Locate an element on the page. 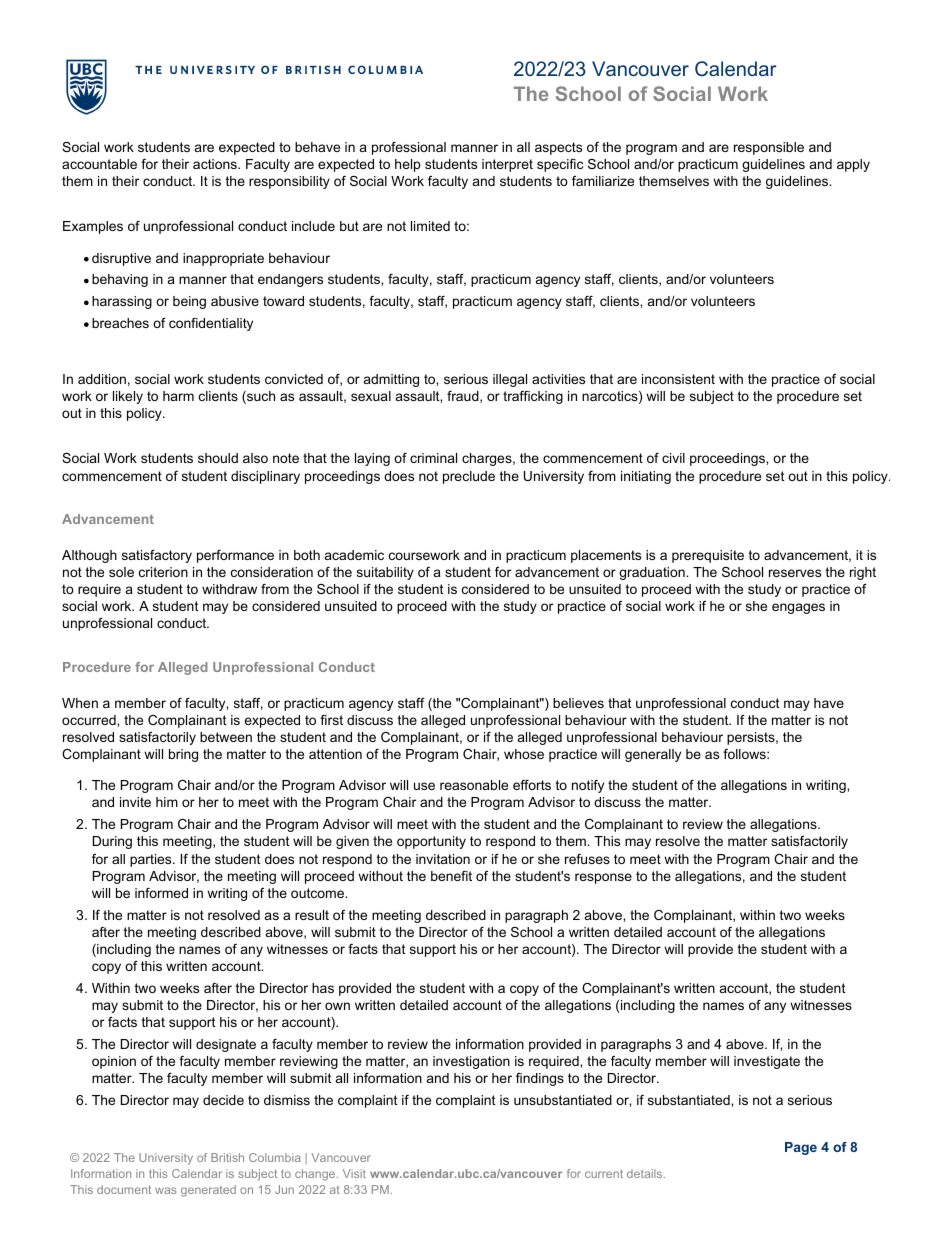 This page has height=1233, width=952. believes is located at coordinates (578, 703).
